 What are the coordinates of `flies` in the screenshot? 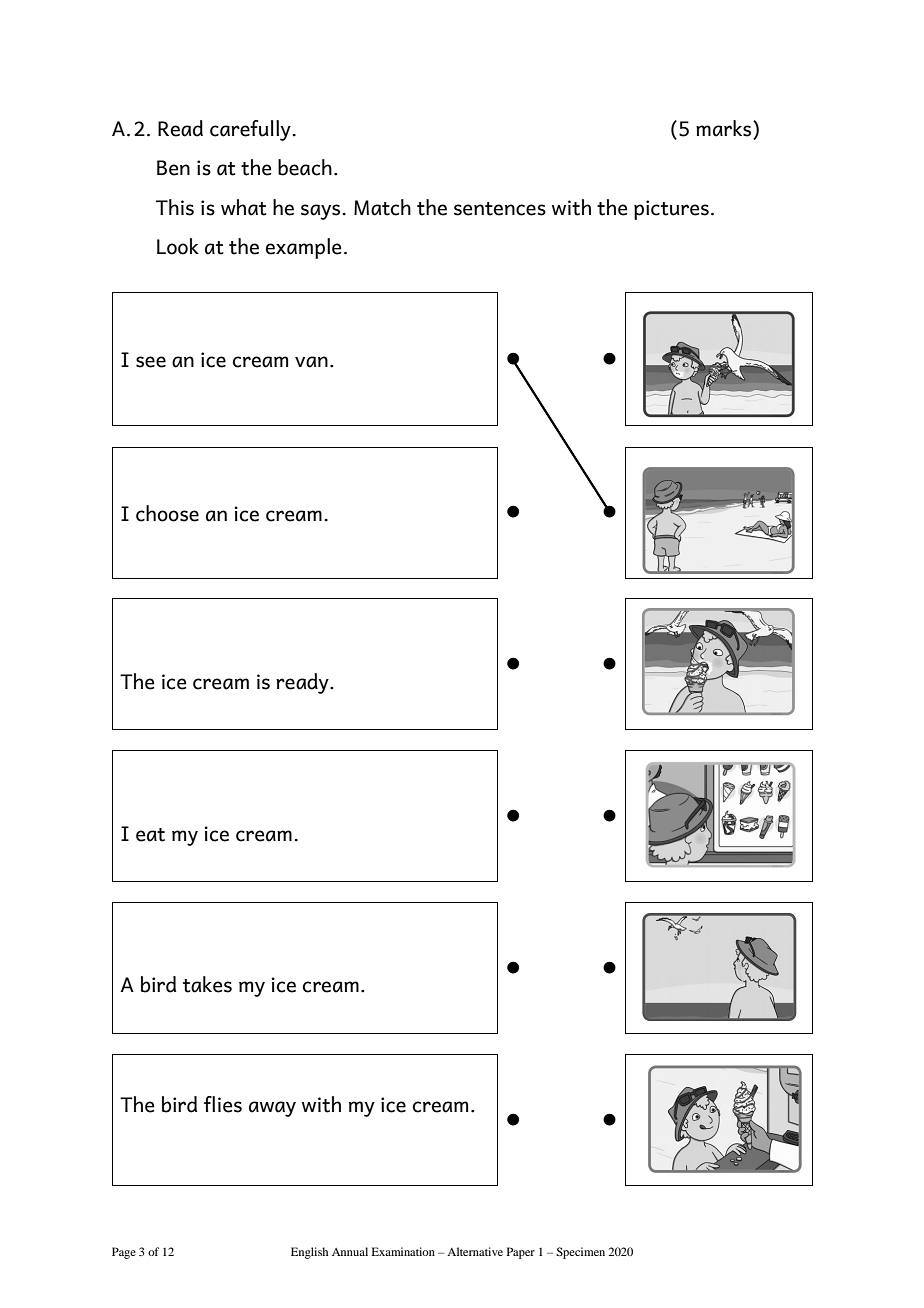 It's located at (223, 1104).
